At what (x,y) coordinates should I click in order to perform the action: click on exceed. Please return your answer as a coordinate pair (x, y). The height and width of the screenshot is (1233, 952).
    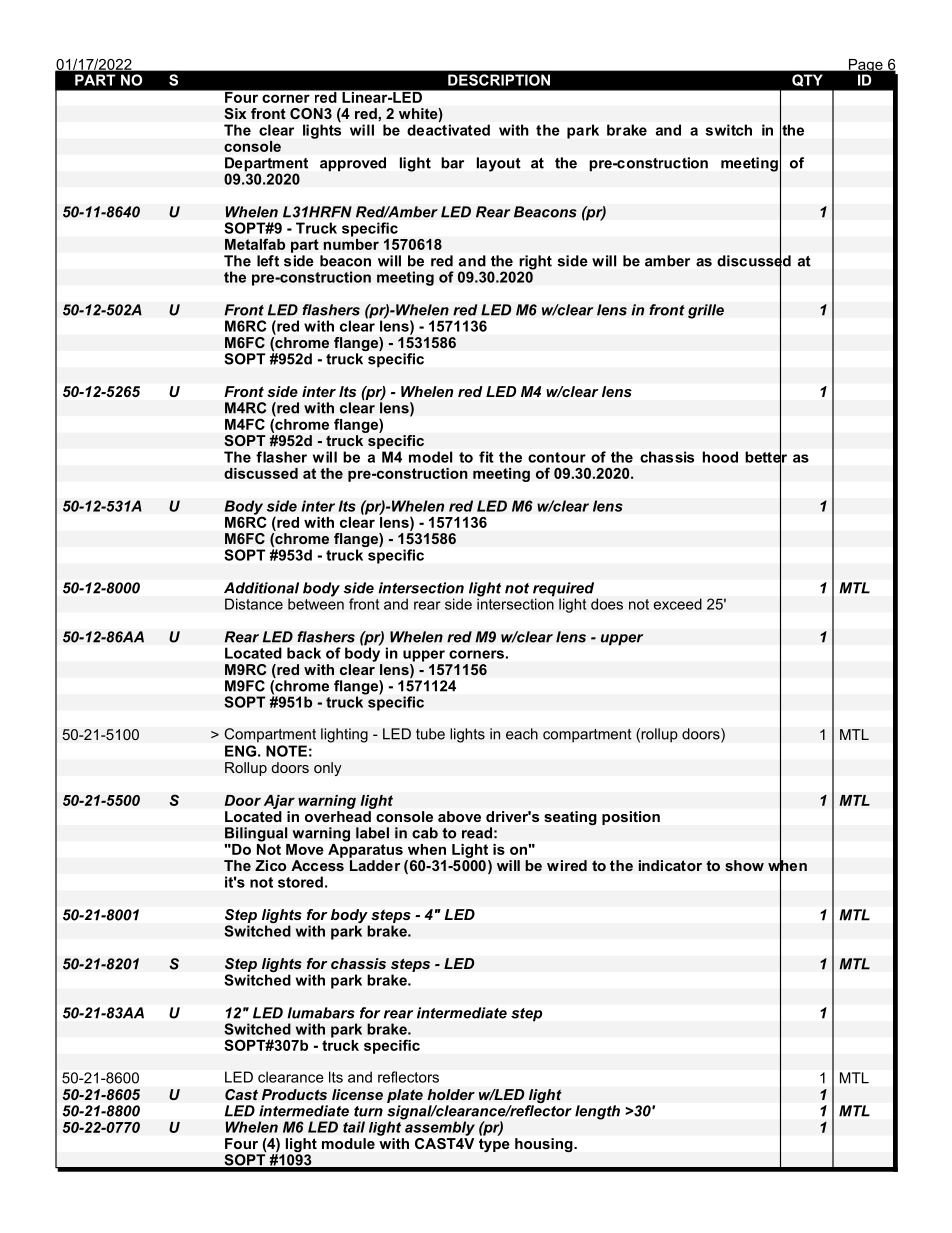
    Looking at the image, I should click on (677, 604).
